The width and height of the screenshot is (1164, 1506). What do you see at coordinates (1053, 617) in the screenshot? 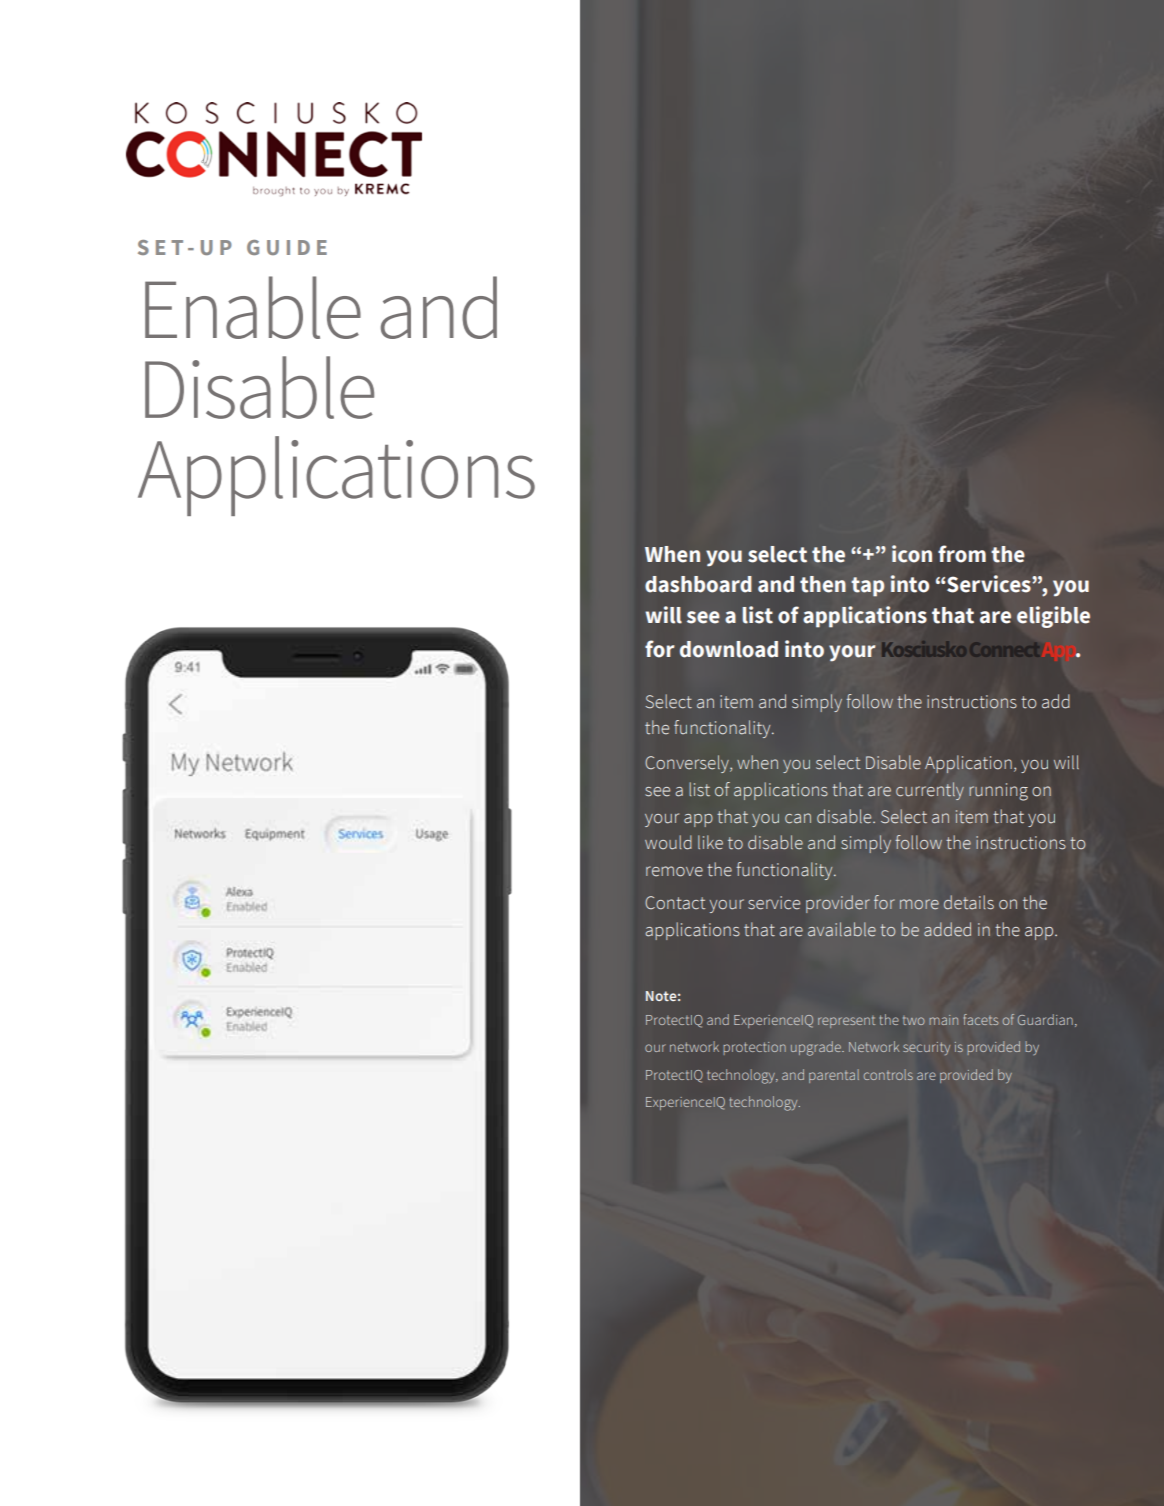
I see `eligible` at bounding box center [1053, 617].
